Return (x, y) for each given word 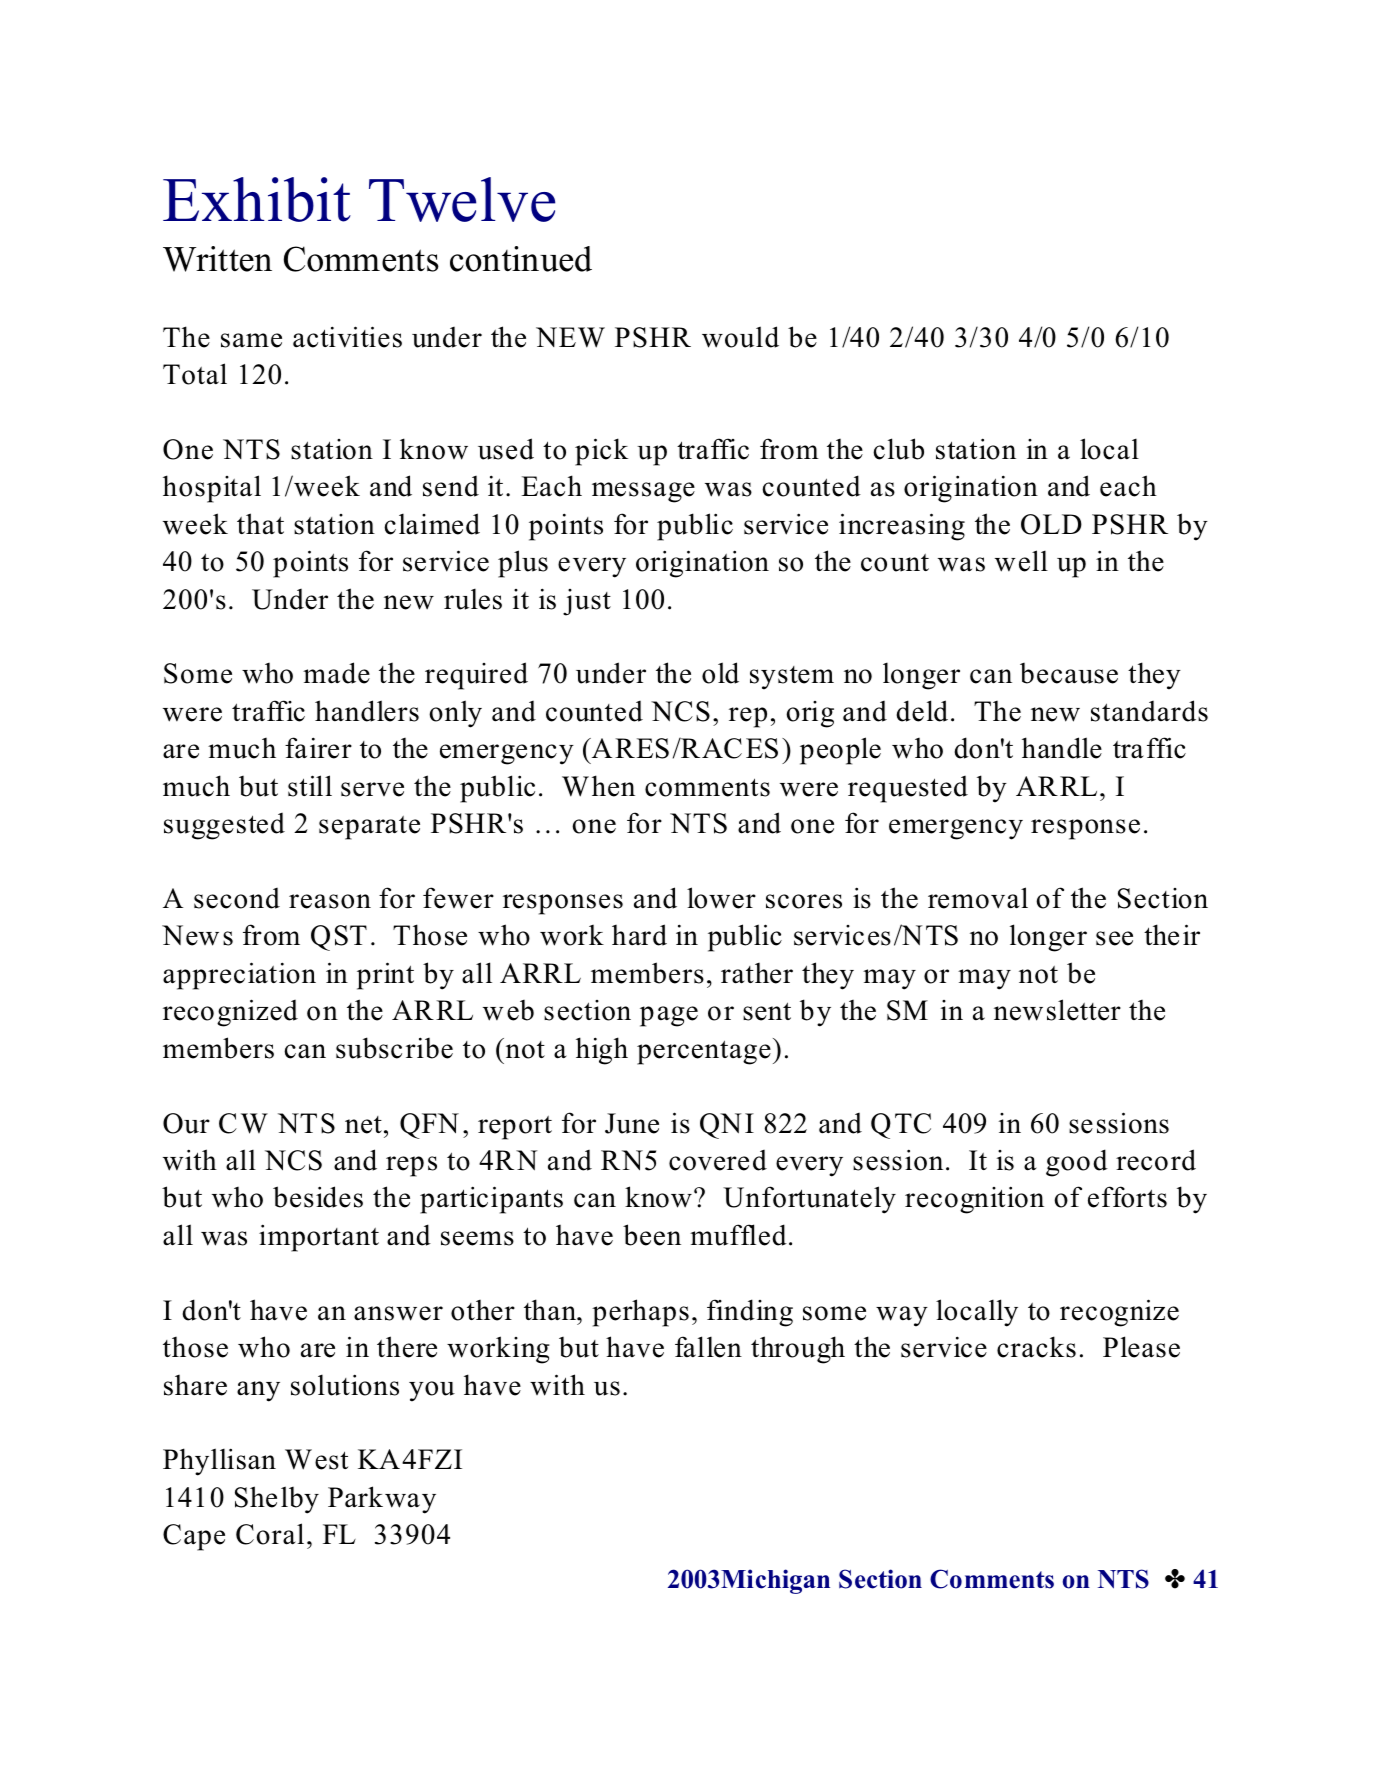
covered (718, 1160)
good (1077, 1163)
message (643, 492)
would (740, 337)
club (898, 449)
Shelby (277, 1500)
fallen (708, 1347)
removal (978, 898)
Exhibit (257, 199)
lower (721, 898)
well (1021, 561)
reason (330, 901)
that (260, 523)
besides (318, 1197)
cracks (1036, 1347)
